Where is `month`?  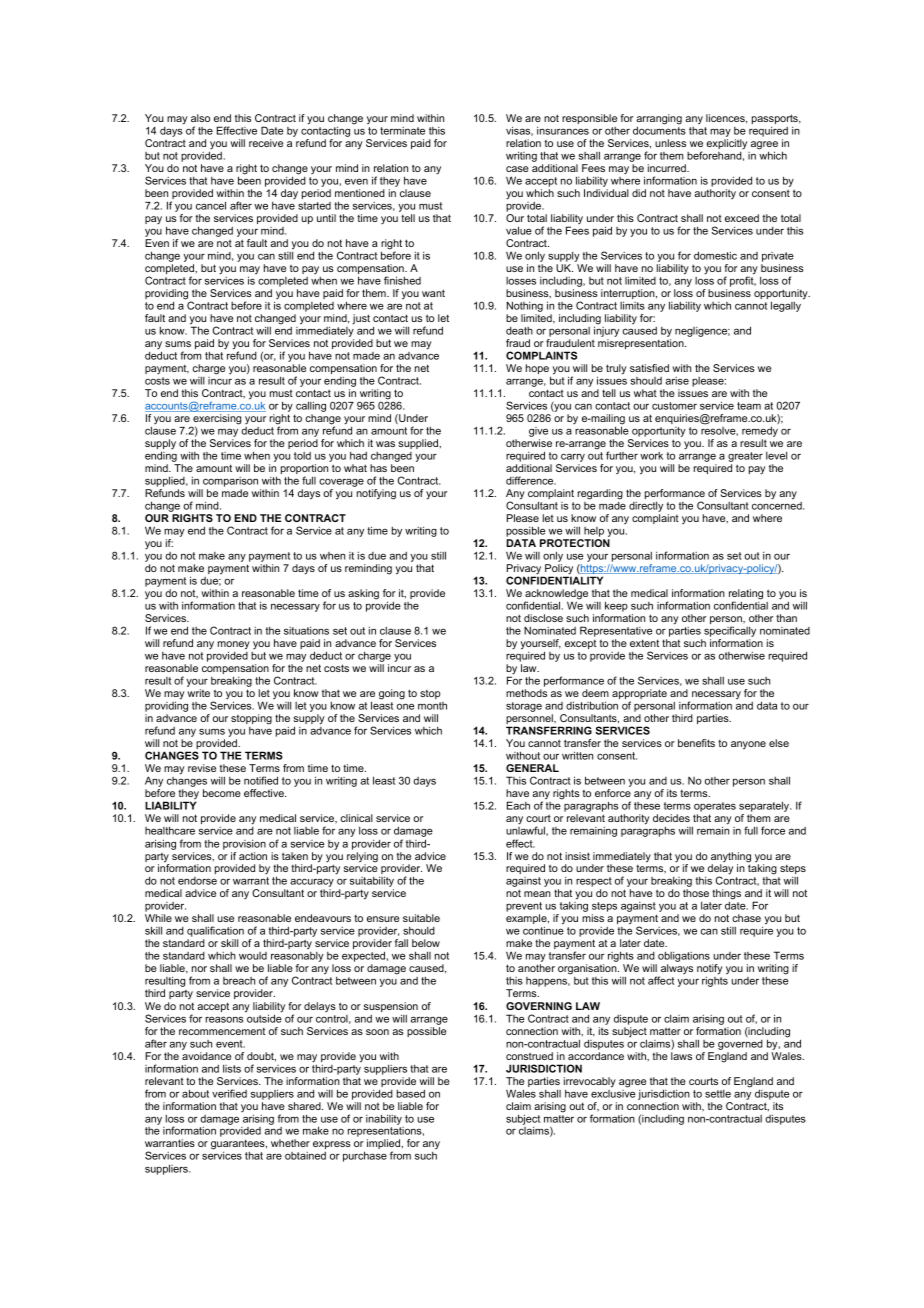
month is located at coordinates (432, 706).
